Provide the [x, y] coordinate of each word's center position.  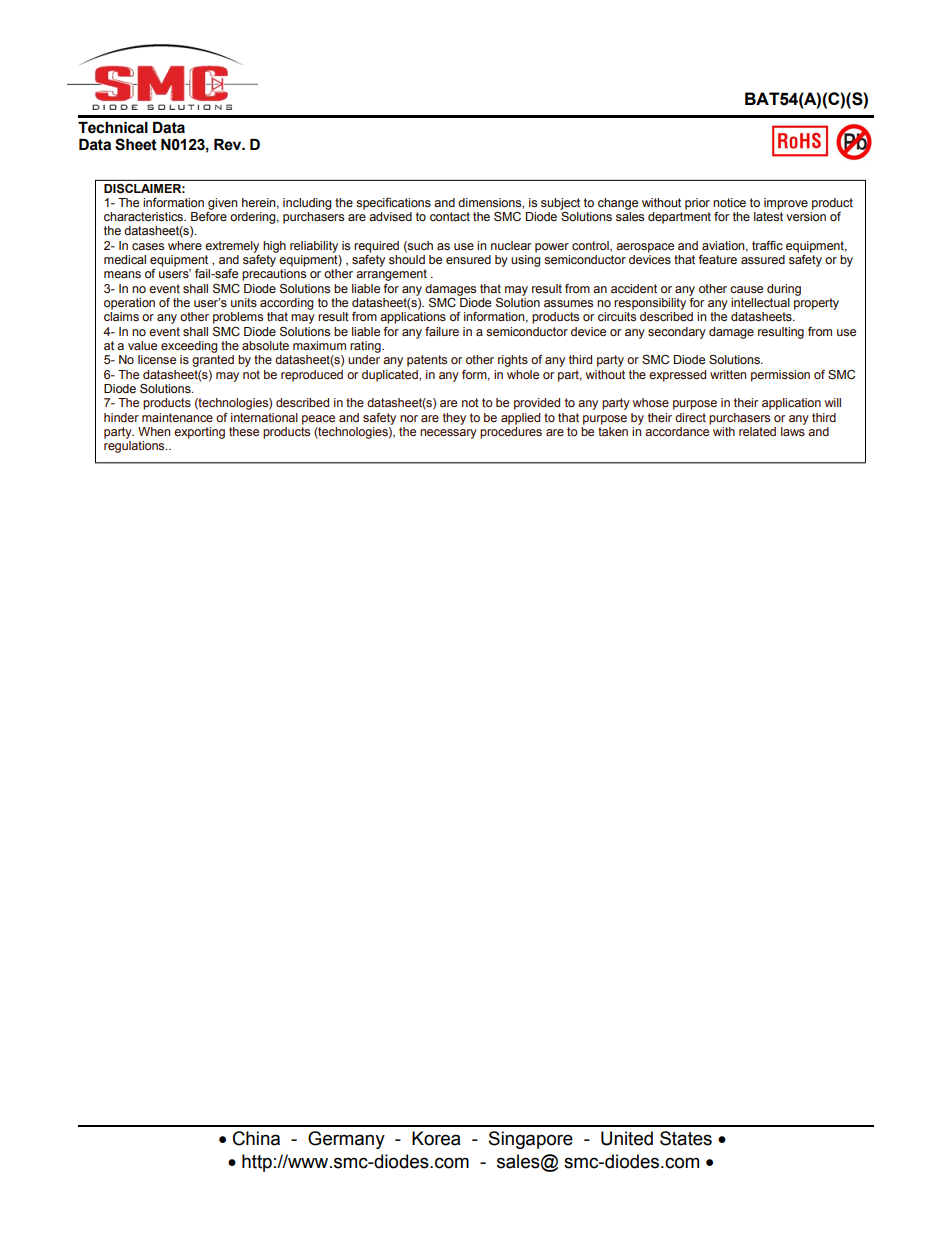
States [686, 1138]
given [223, 204]
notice [729, 202]
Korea [436, 1138]
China [256, 1138]
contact [450, 216]
